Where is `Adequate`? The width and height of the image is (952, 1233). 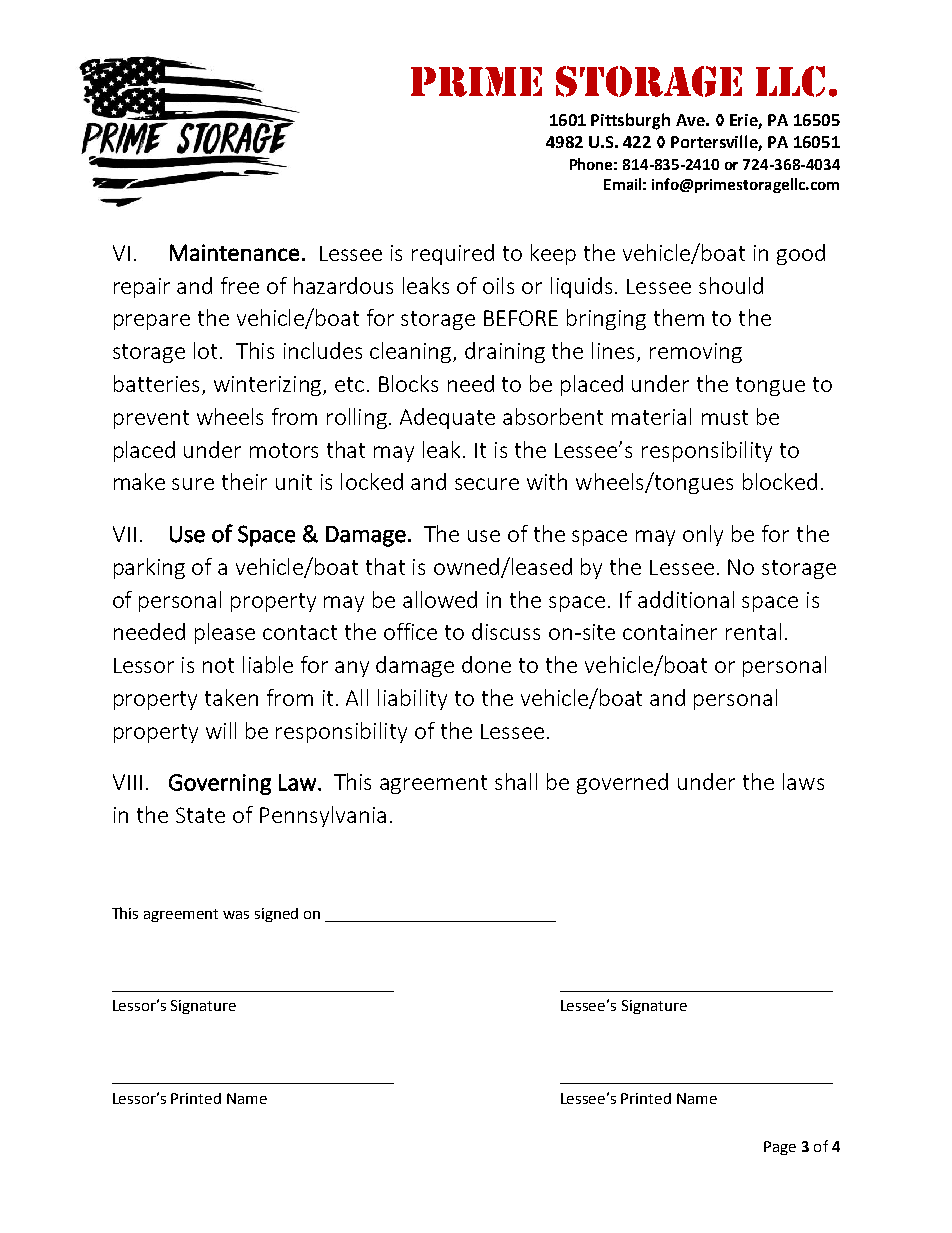
Adequate is located at coordinates (447, 418).
